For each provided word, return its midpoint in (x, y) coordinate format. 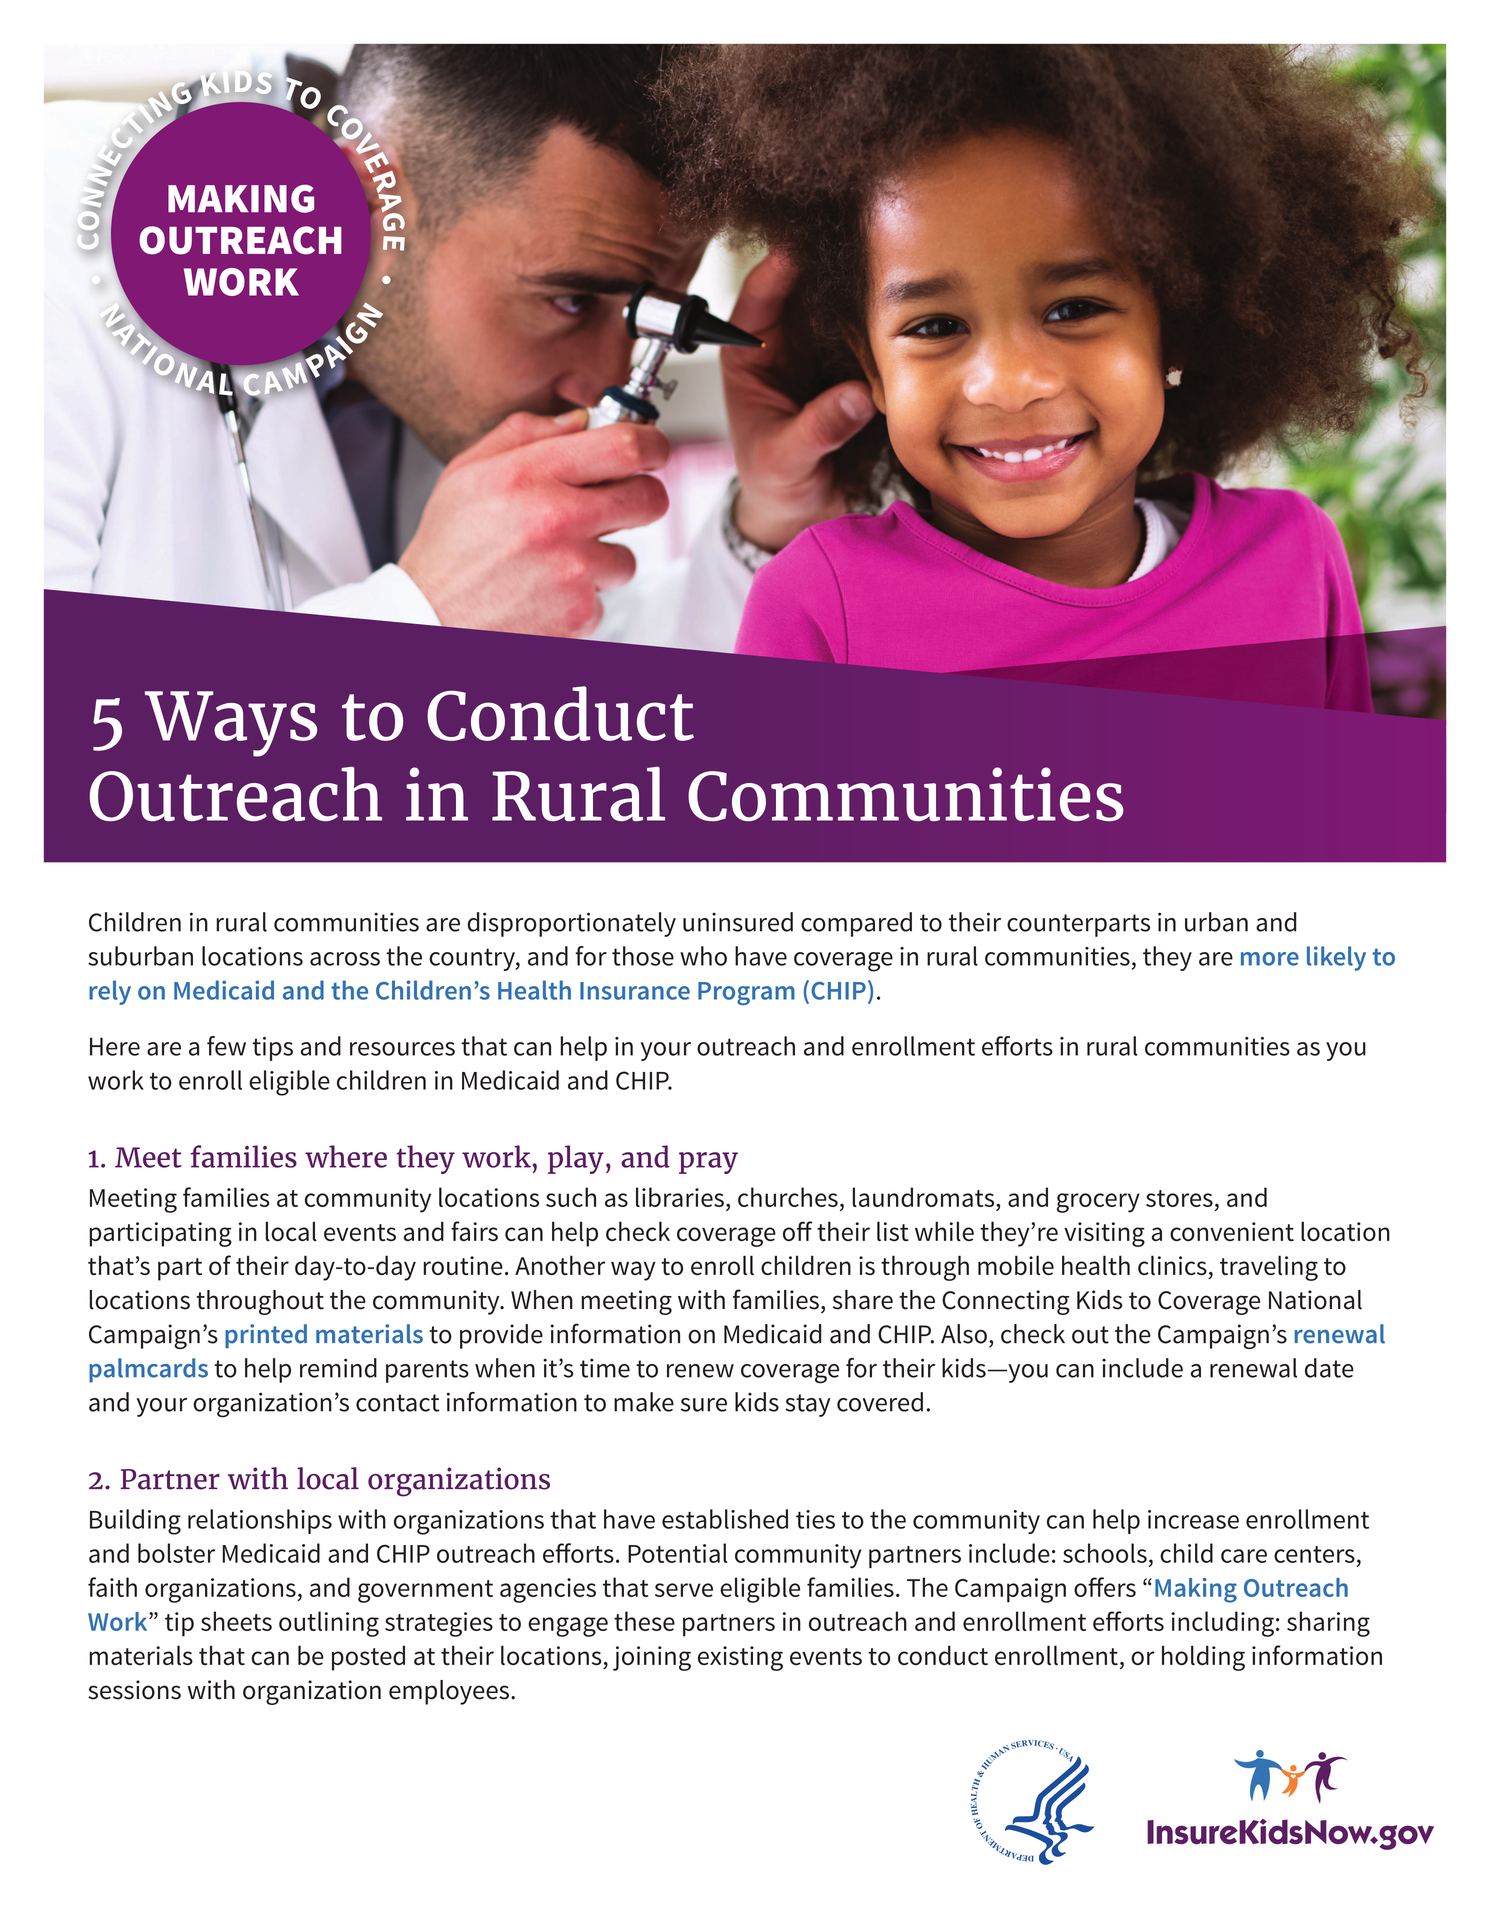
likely (1336, 958)
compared (856, 924)
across (345, 959)
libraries (680, 1197)
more (1270, 959)
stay (808, 1405)
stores (1179, 1198)
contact (397, 1403)
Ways (231, 724)
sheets (236, 1621)
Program (746, 993)
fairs (474, 1231)
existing (740, 1658)
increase (1193, 1519)
